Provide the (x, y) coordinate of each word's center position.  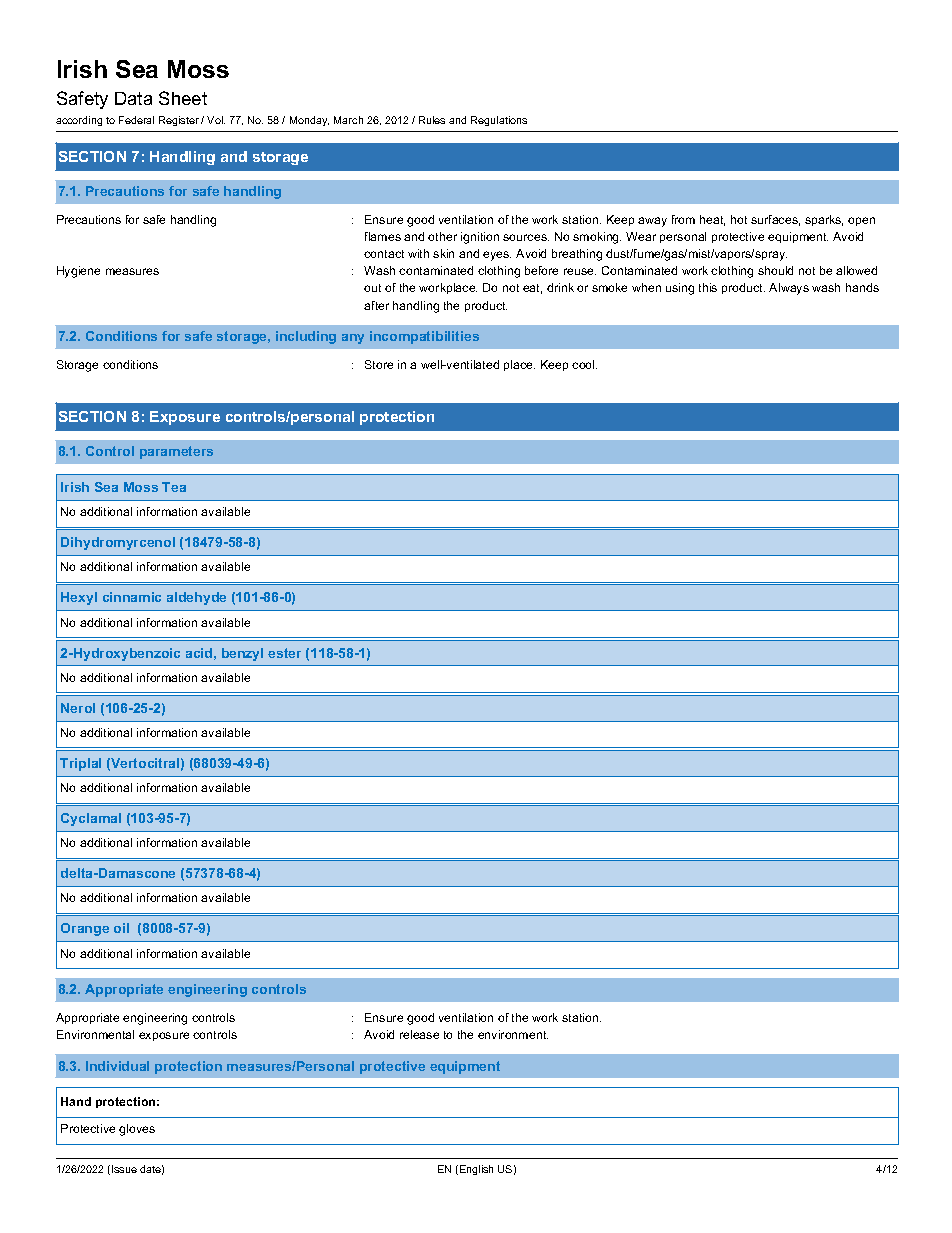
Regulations (499, 121)
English (476, 1170)
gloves (137, 1130)
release (419, 1034)
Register (179, 121)
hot (739, 219)
